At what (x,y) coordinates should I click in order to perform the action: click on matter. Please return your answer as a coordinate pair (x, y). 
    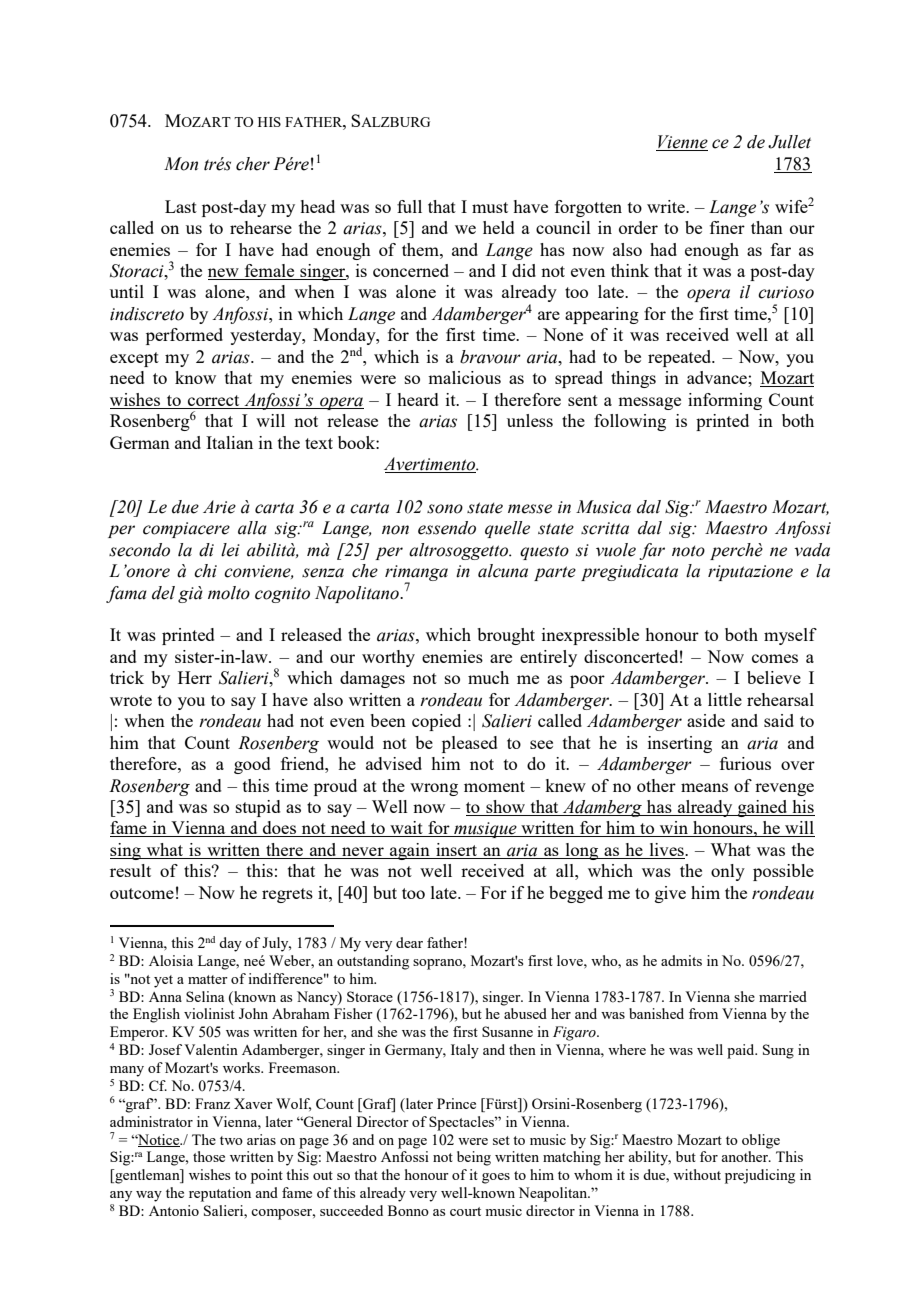
    Looking at the image, I should click on (208, 979).
